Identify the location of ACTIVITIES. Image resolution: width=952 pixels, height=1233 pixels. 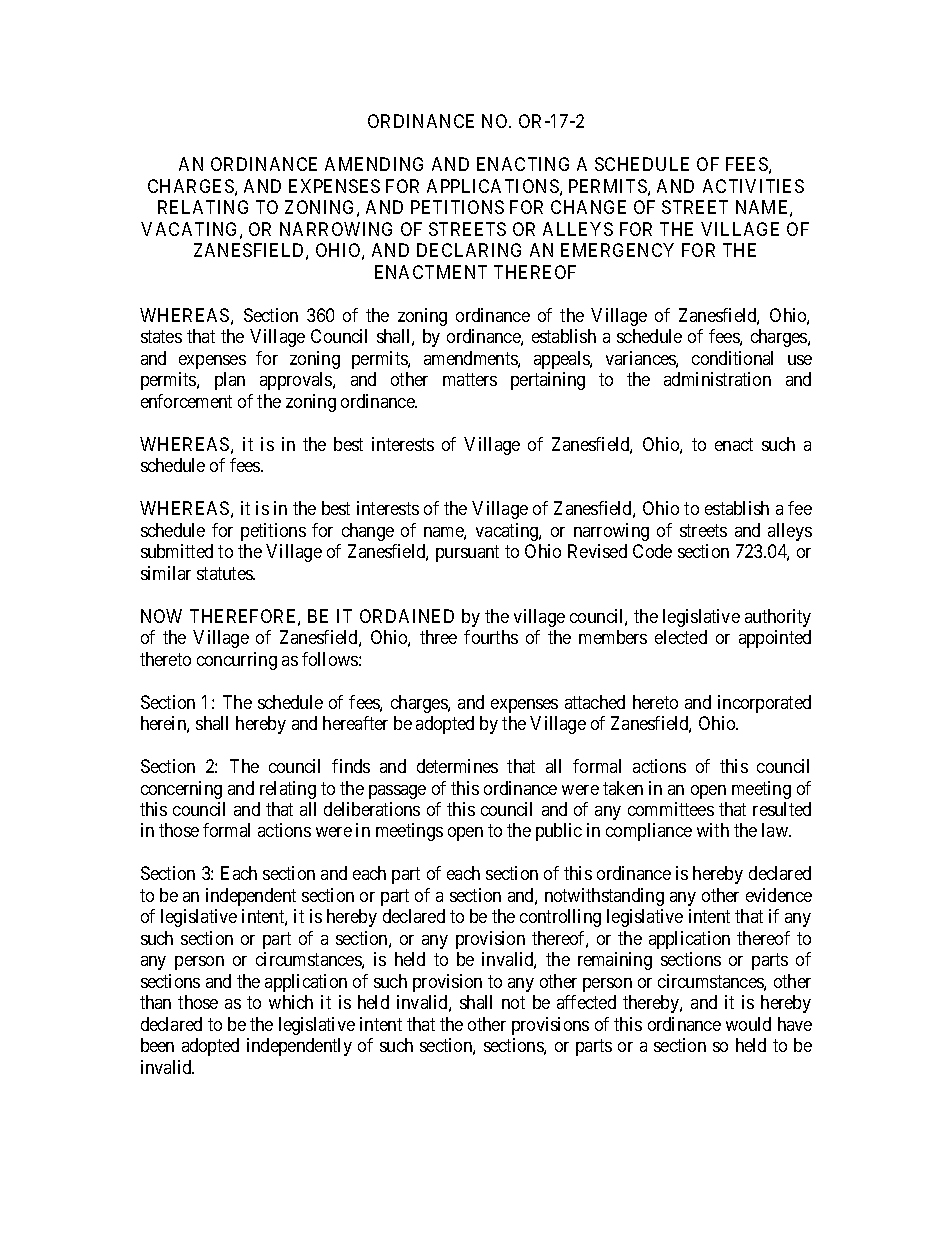
(753, 186).
